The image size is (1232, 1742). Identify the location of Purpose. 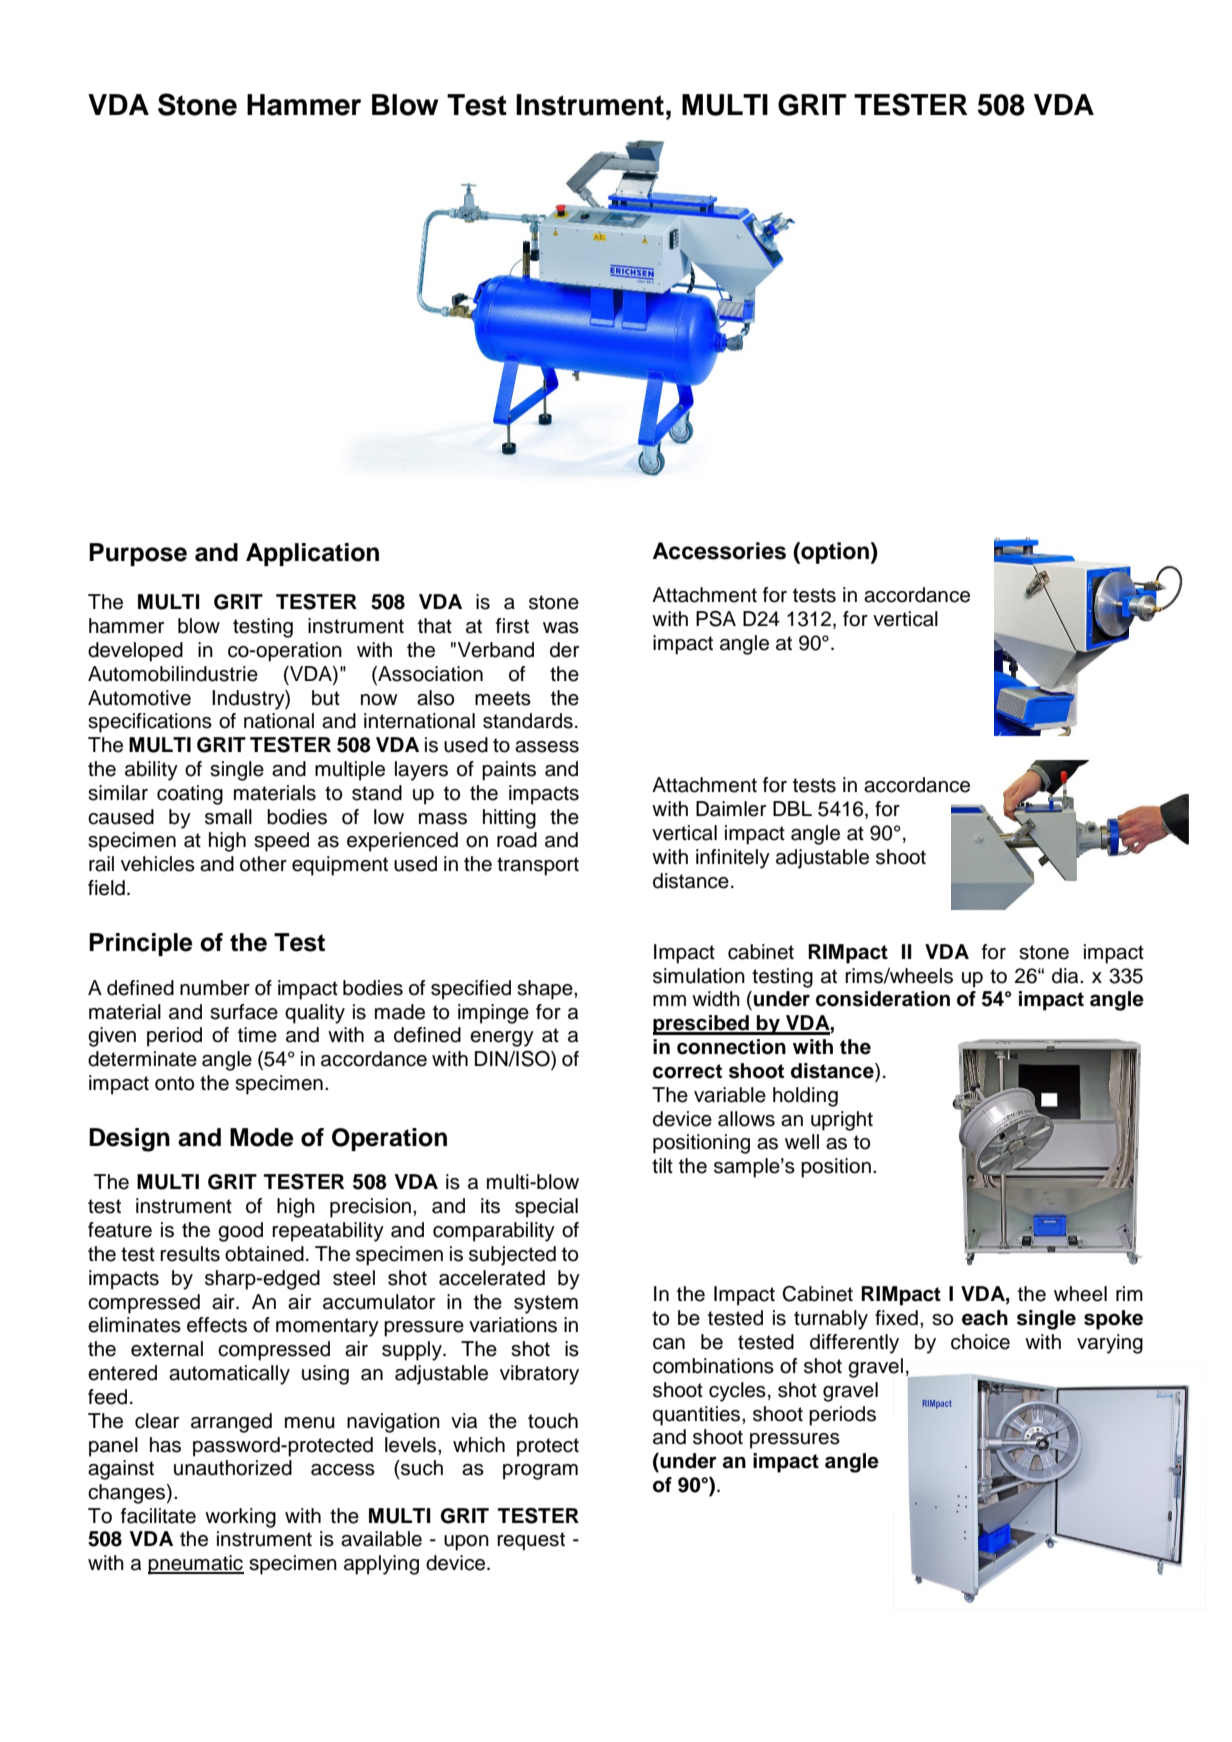
(138, 554).
